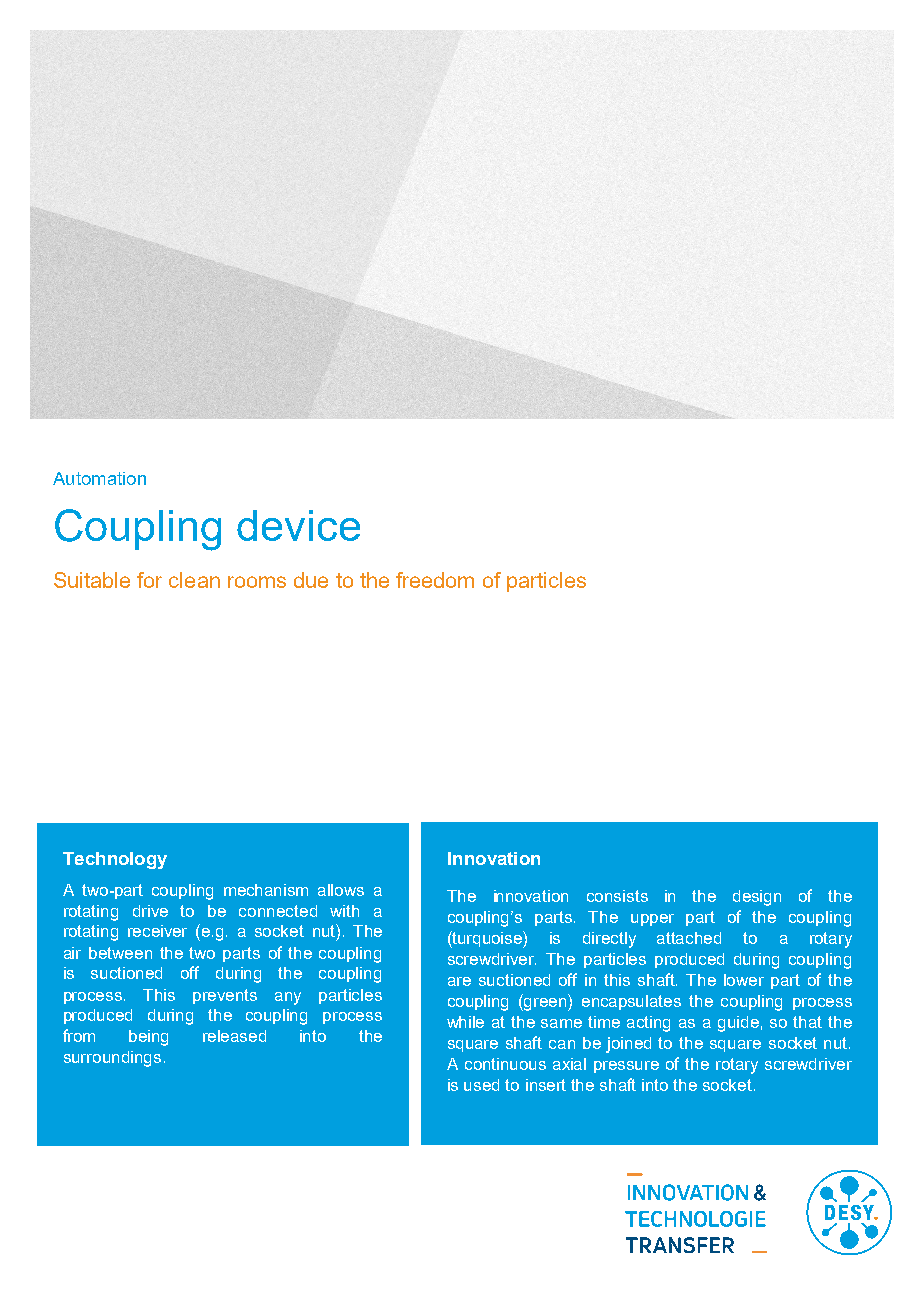 The width and height of the screenshot is (924, 1308). Describe the element at coordinates (341, 890) in the screenshot. I see `allows` at that location.
